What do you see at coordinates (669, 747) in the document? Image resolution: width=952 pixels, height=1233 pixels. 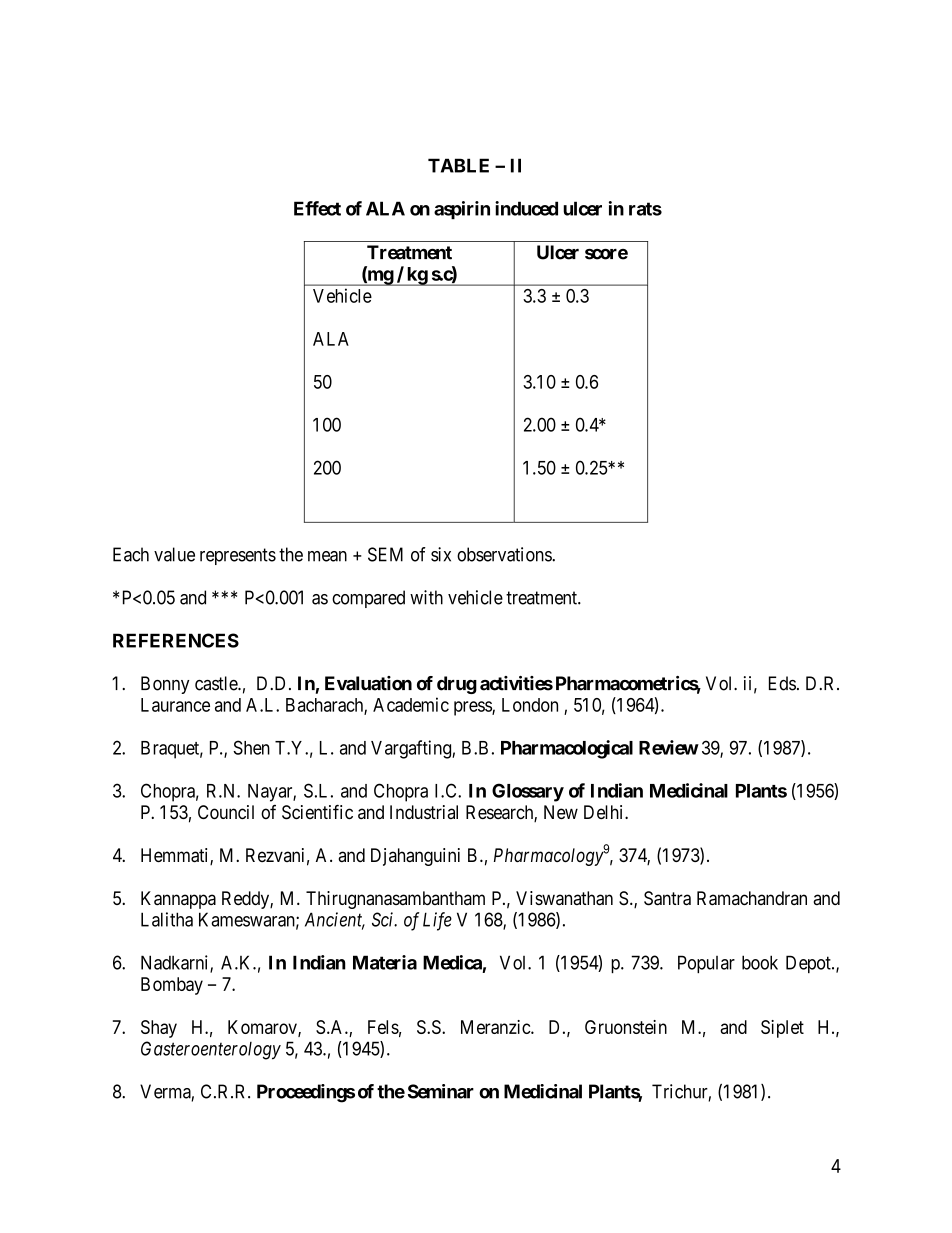 I see `Review` at bounding box center [669, 747].
